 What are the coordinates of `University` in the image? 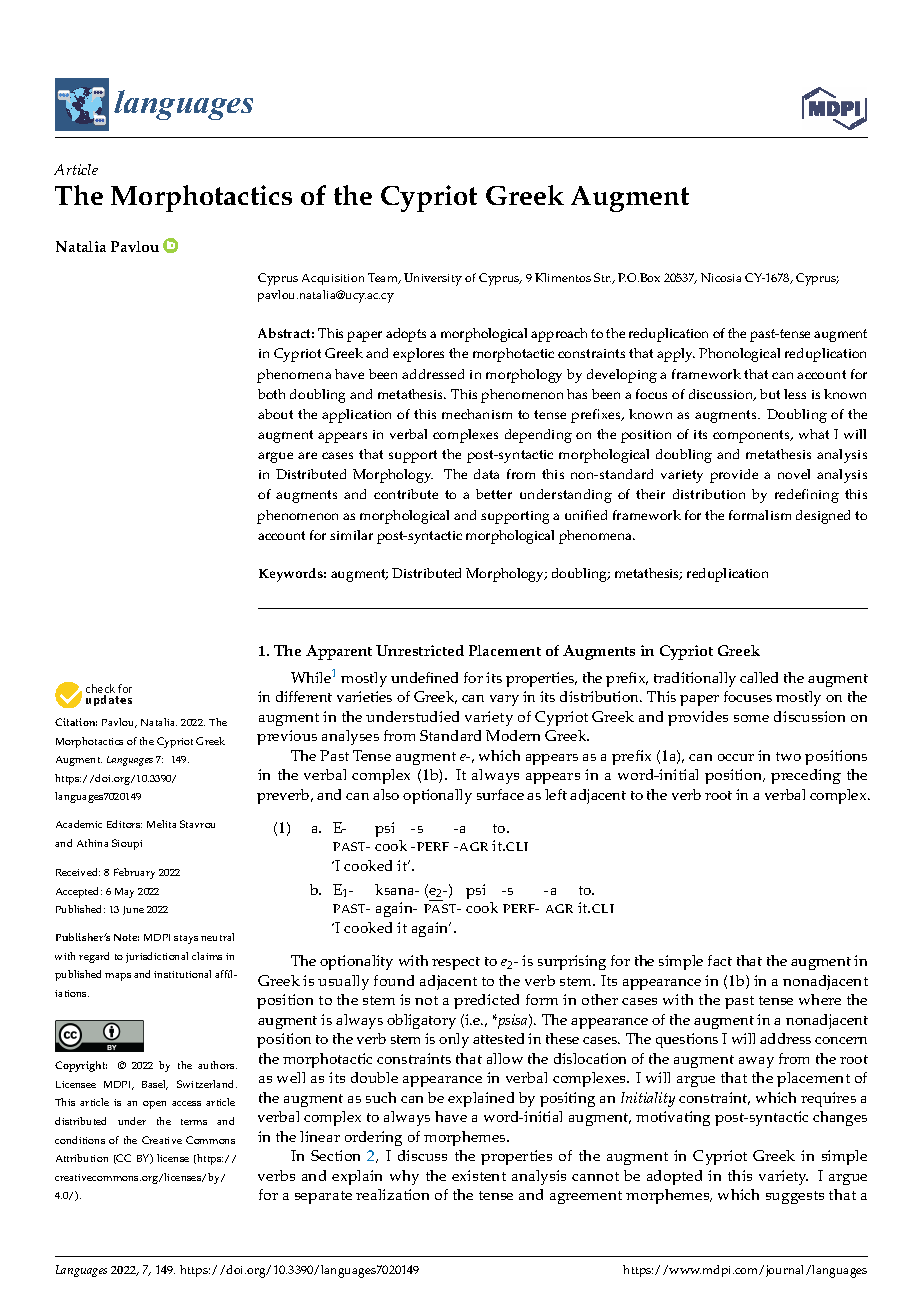 It's located at (433, 279).
